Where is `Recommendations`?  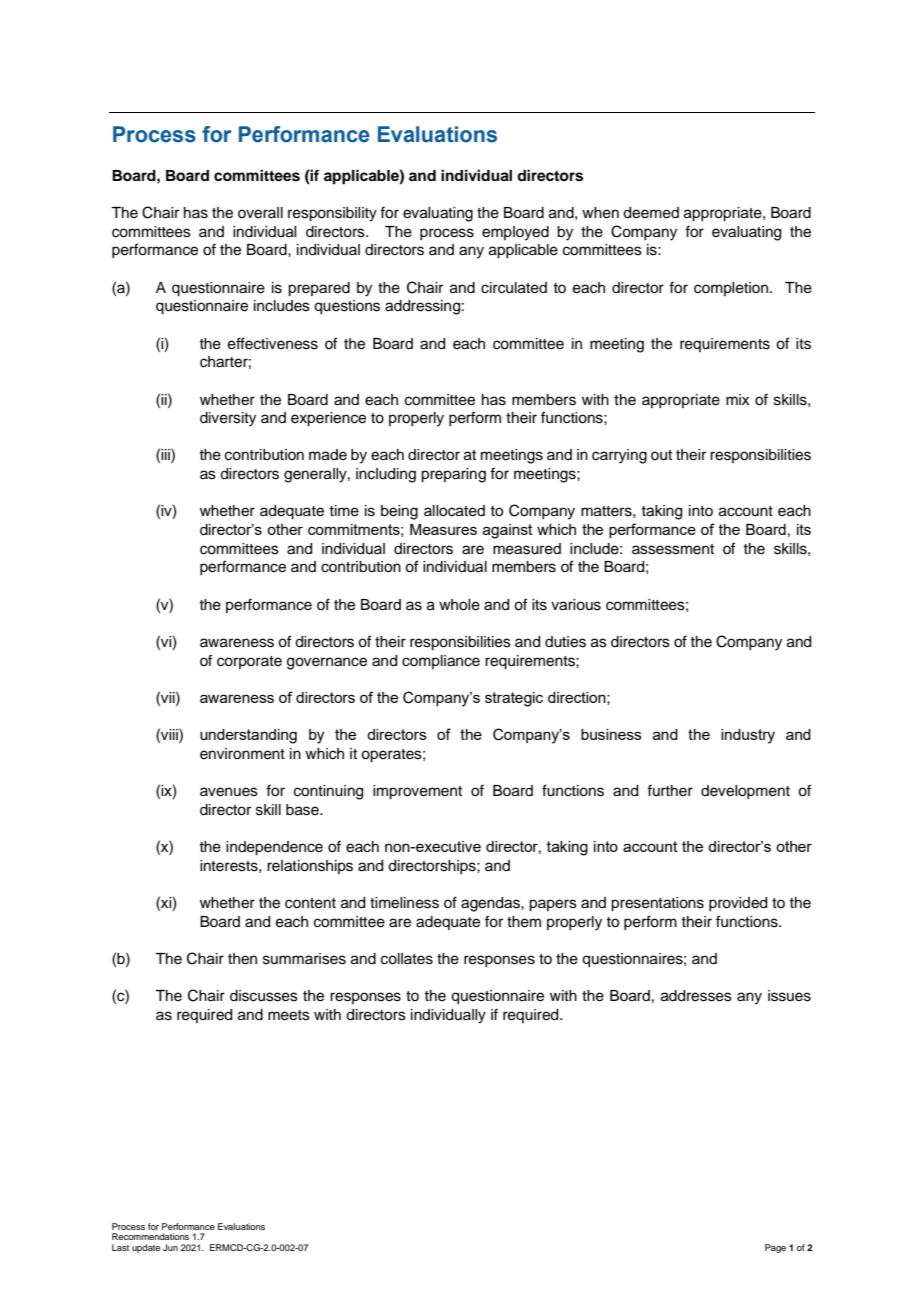
Recommendations is located at coordinates (150, 1236).
